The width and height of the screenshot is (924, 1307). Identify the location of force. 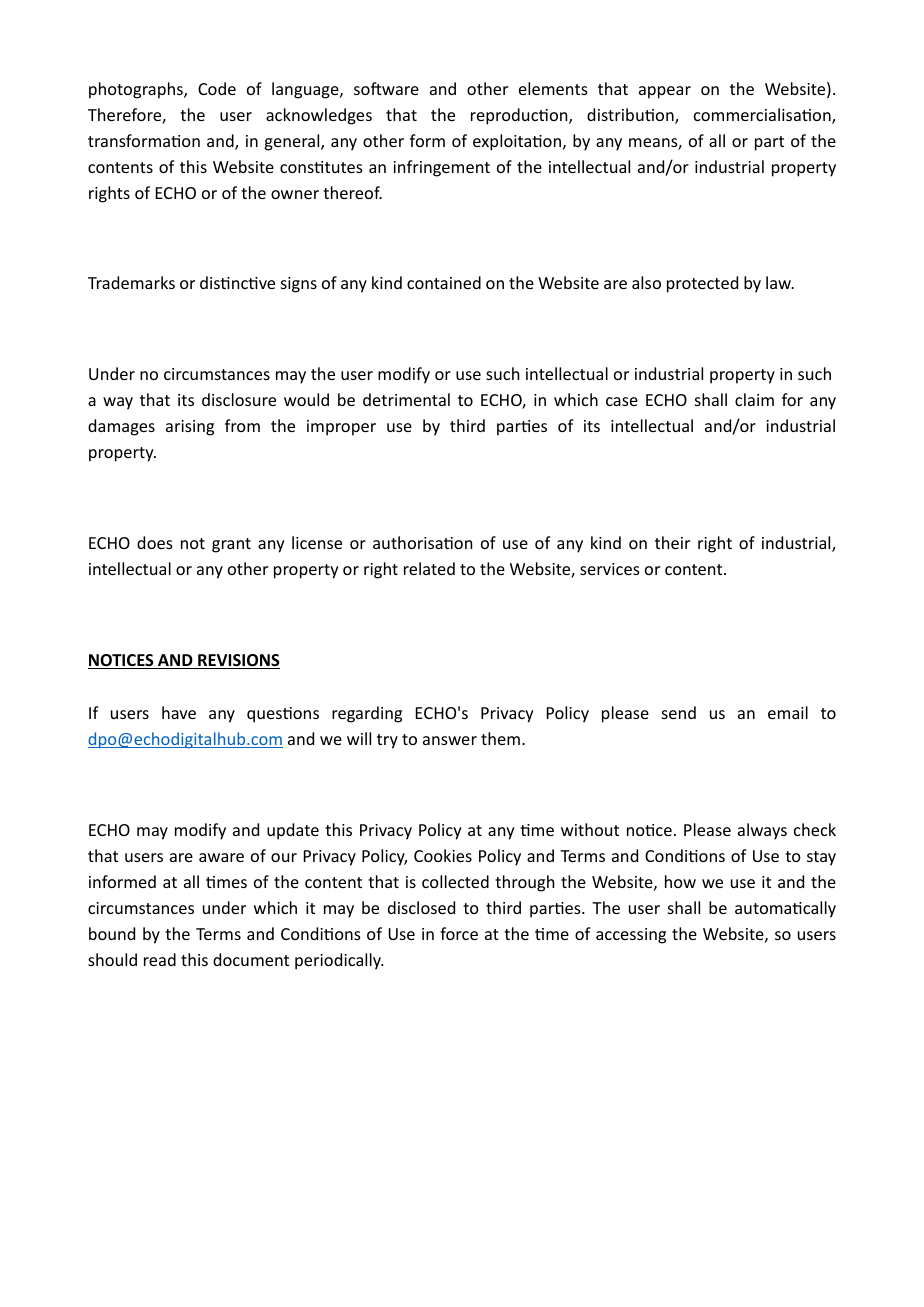
(459, 933).
